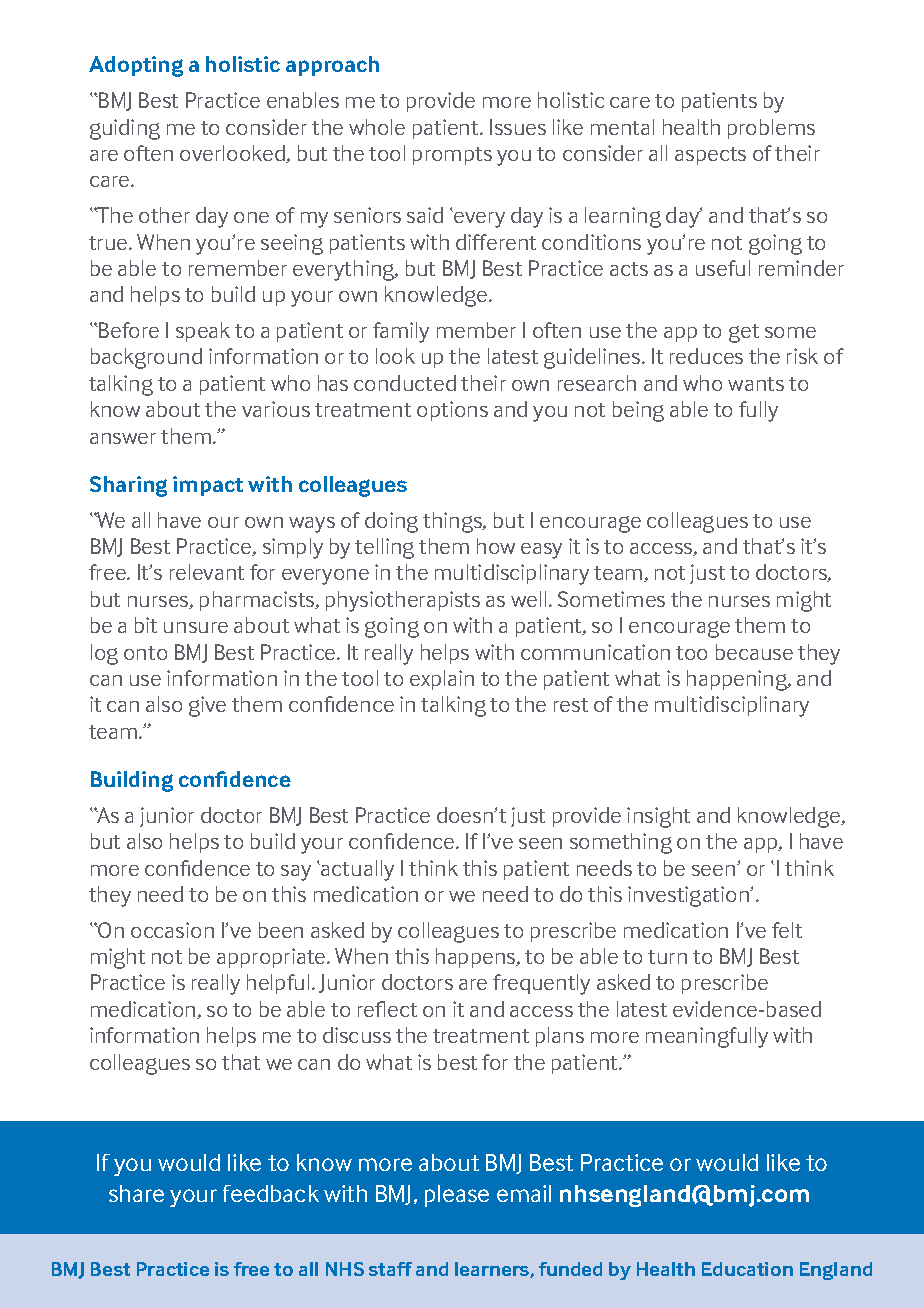 This image has width=924, height=1308. What do you see at coordinates (754, 652) in the image?
I see `because` at bounding box center [754, 652].
